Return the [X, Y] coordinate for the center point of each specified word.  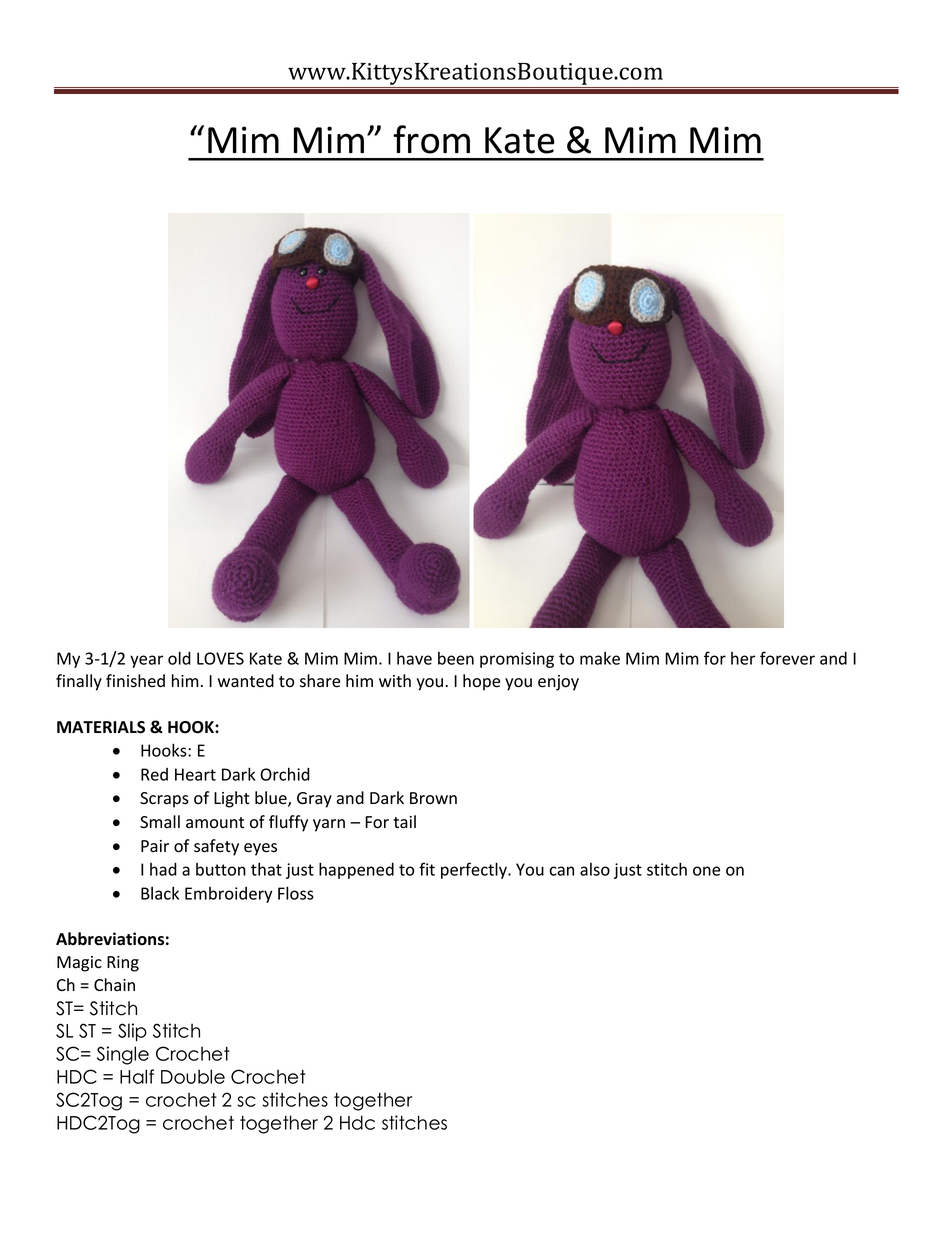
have [414, 658]
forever [787, 658]
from [431, 139]
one [706, 871]
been [456, 658]
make [600, 658]
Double [193, 1076]
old [179, 658]
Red [154, 774]
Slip [132, 1032]
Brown [433, 798]
